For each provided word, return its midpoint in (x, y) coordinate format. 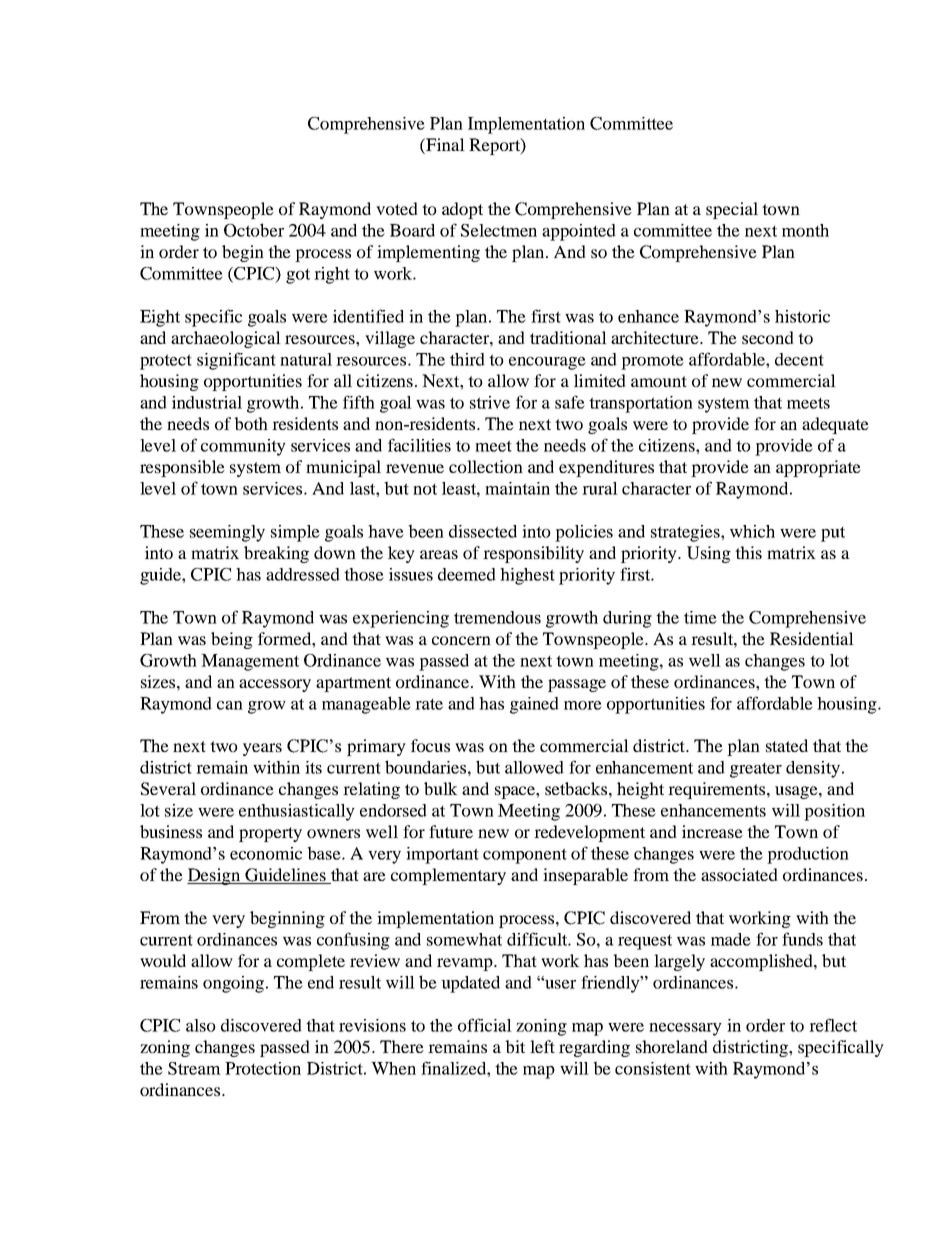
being (232, 640)
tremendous (497, 617)
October (254, 230)
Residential (812, 638)
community (243, 447)
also (201, 1025)
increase (712, 831)
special (732, 210)
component (525, 856)
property (270, 834)
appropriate (818, 468)
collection (486, 466)
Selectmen (499, 230)
